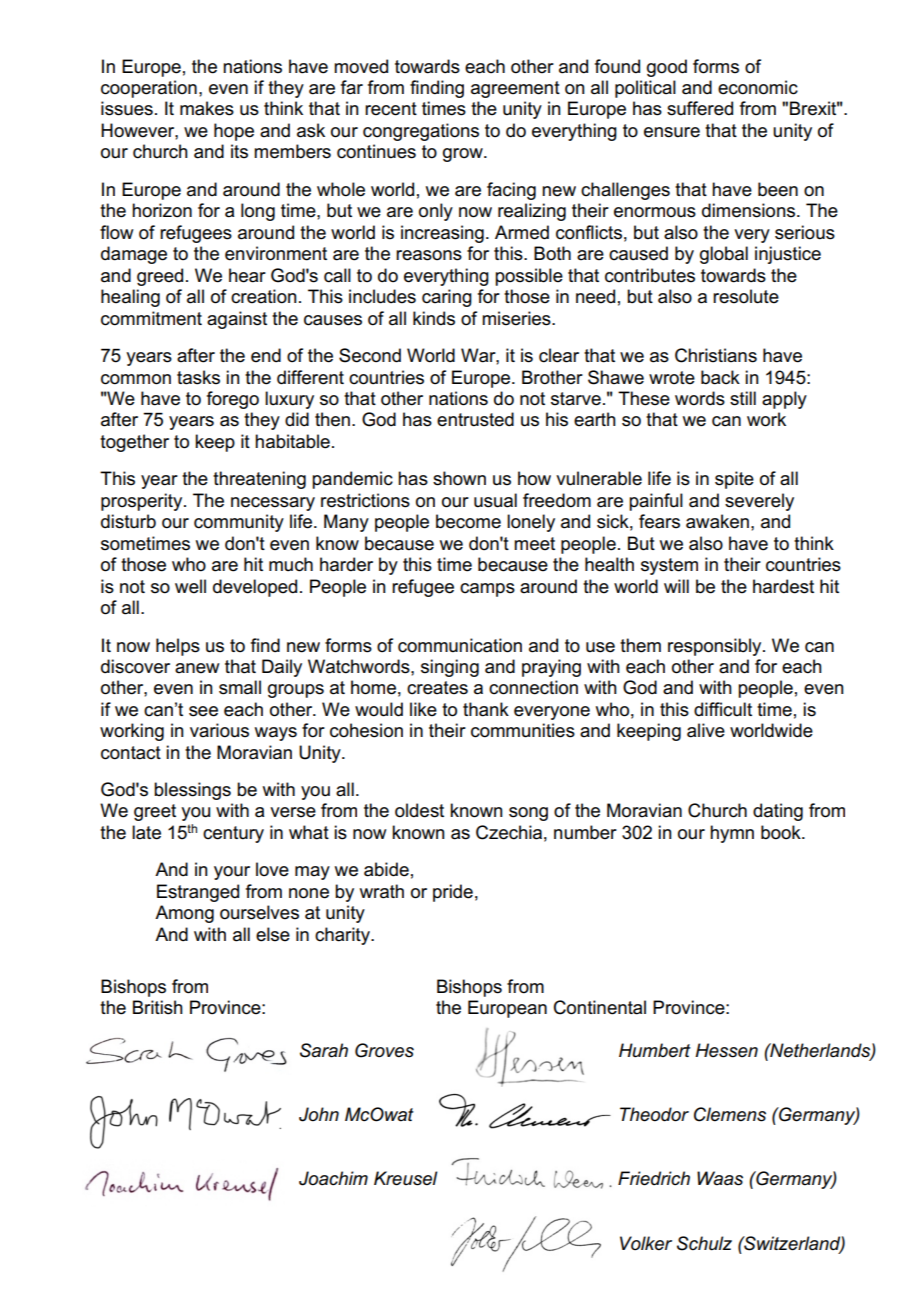  What do you see at coordinates (319, 1114) in the screenshot?
I see `John` at bounding box center [319, 1114].
